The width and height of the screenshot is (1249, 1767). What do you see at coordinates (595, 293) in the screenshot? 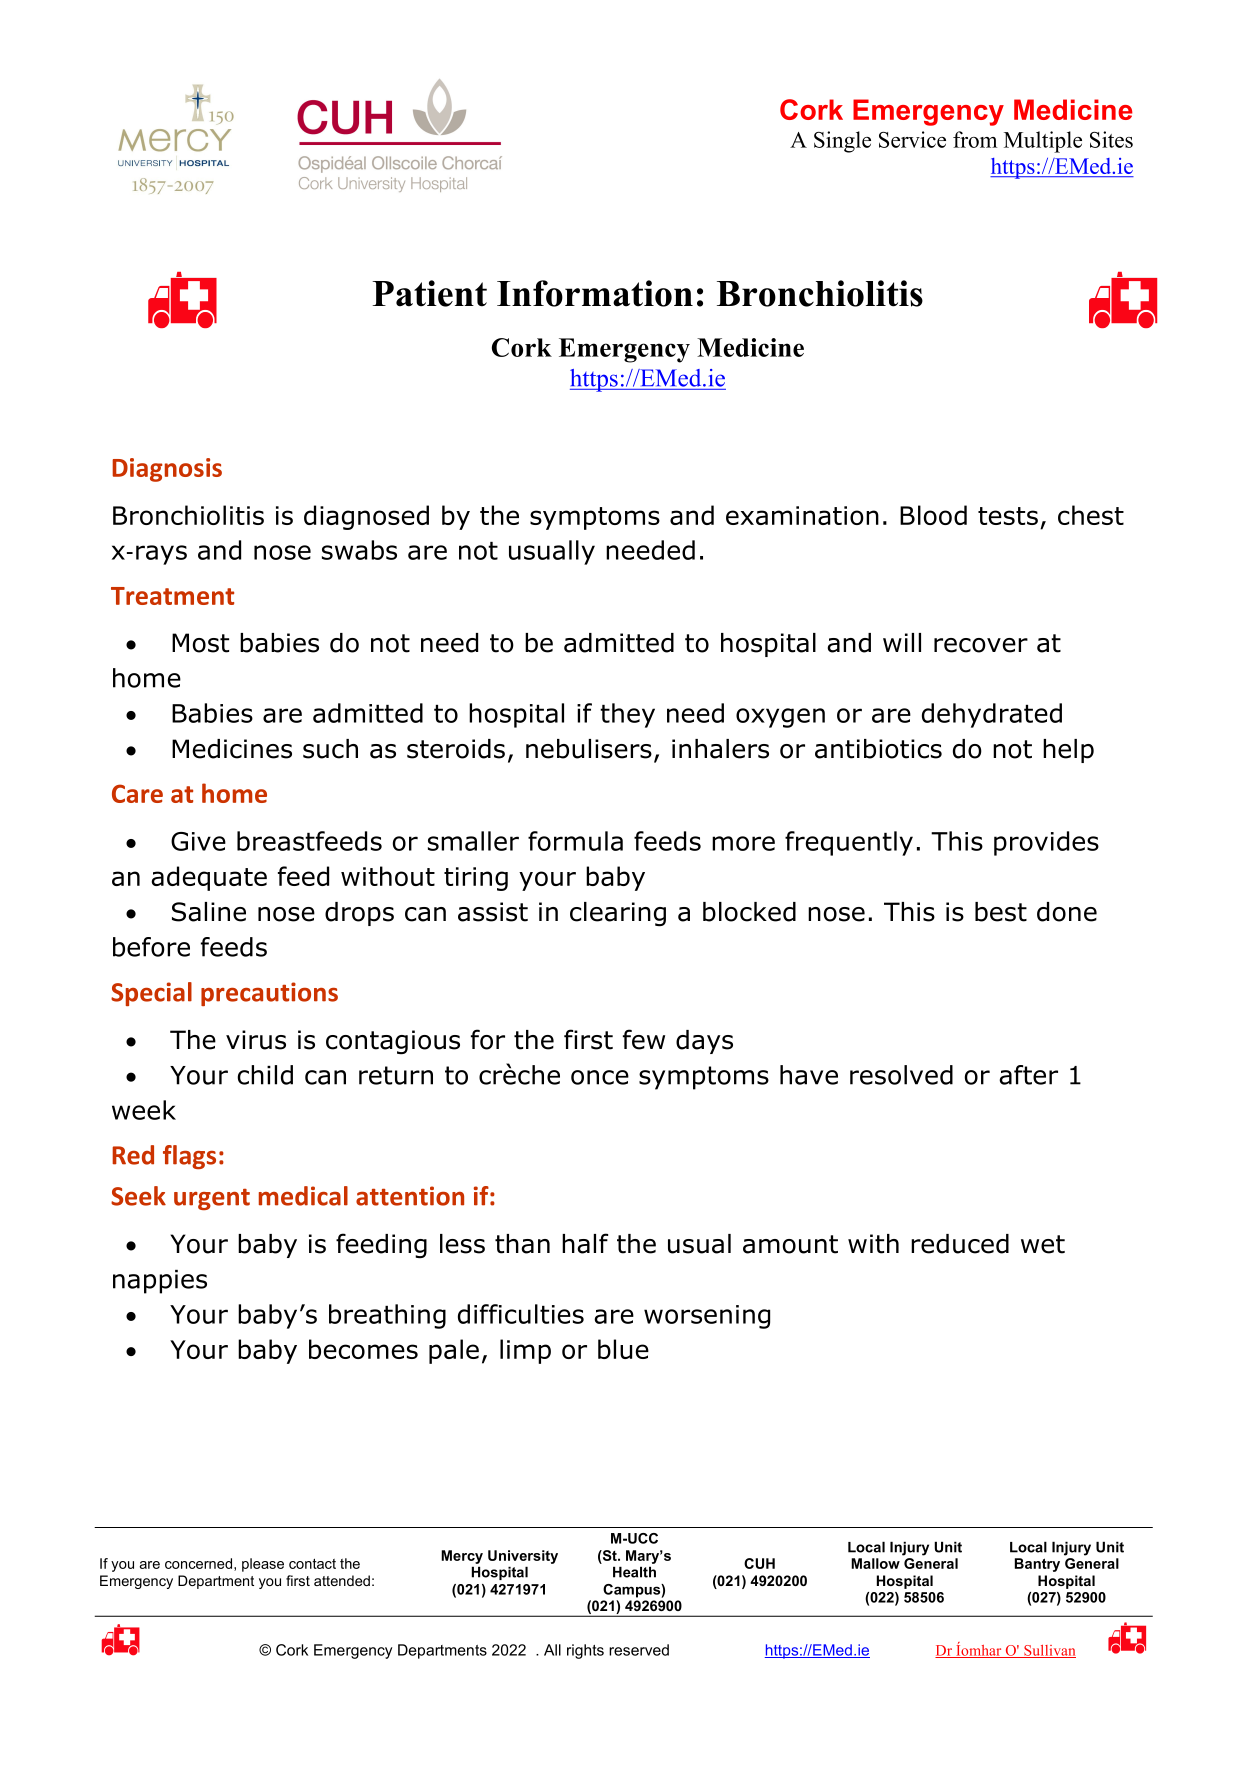
I see `Information` at bounding box center [595, 293].
